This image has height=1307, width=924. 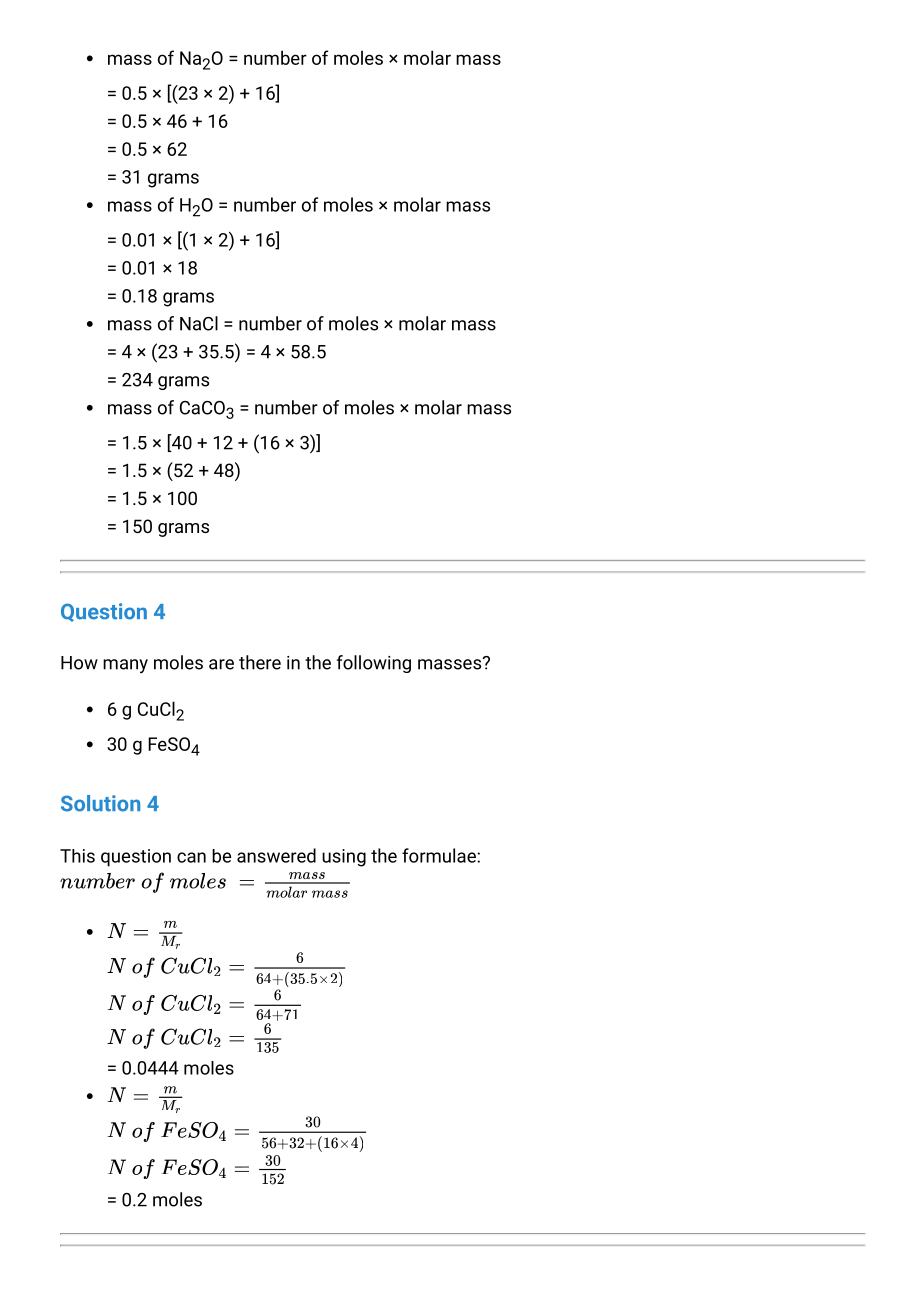 I want to click on many, so click(x=125, y=666).
